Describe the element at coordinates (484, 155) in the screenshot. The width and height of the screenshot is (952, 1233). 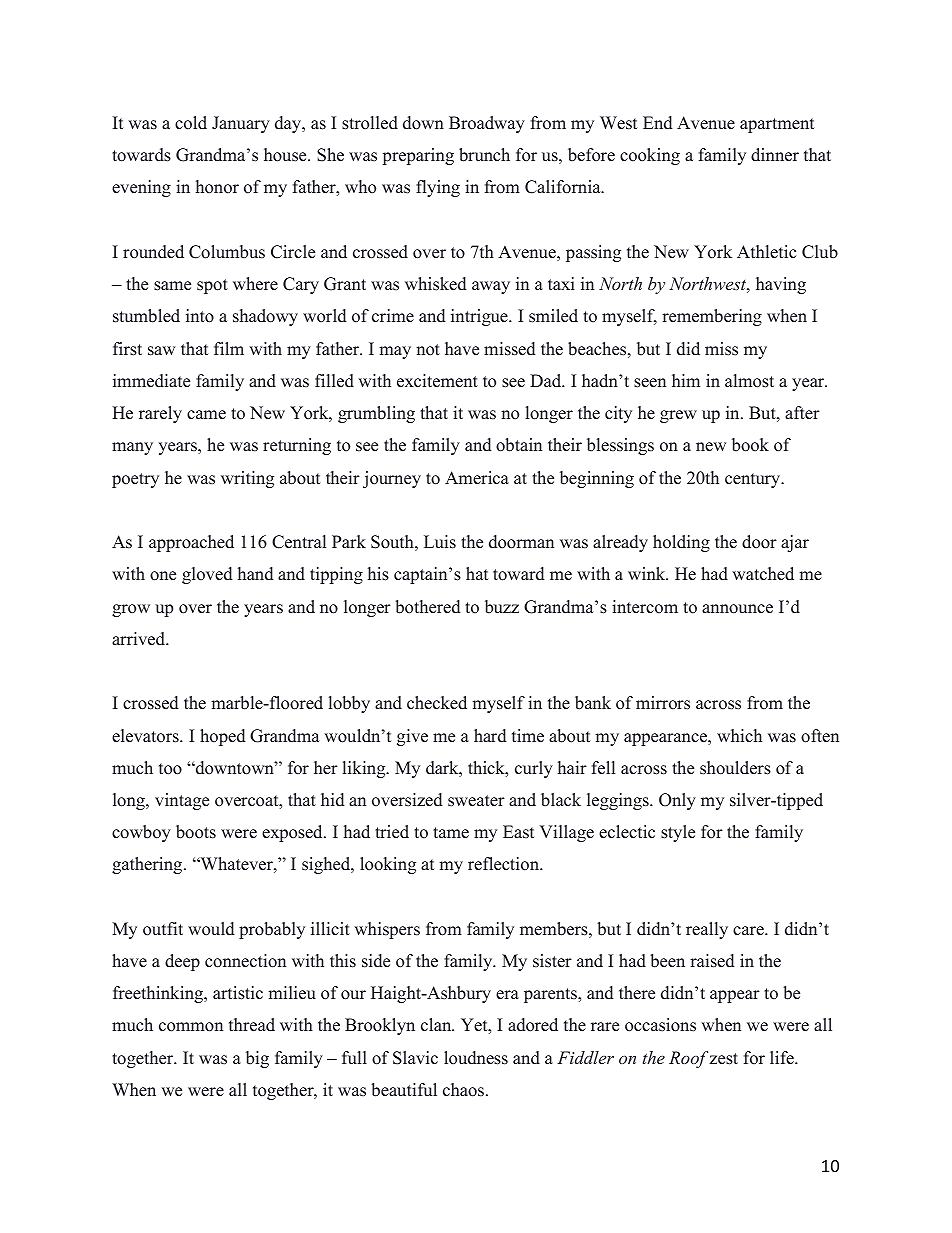
I see `brunch` at that location.
